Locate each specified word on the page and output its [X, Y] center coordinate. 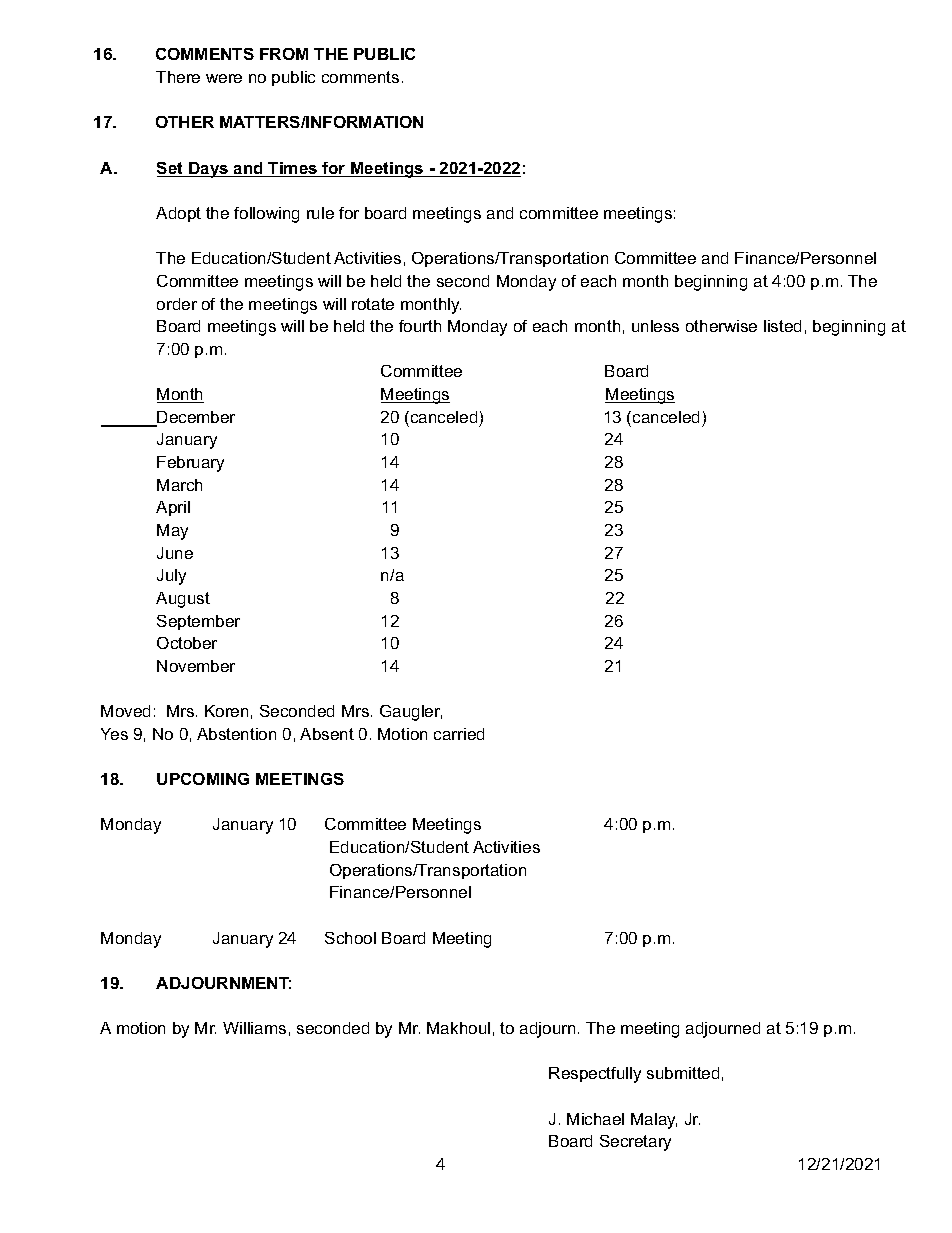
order [177, 304]
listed [782, 326]
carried [459, 734]
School [350, 938]
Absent [327, 734]
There [178, 77]
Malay [654, 1121]
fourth [420, 326]
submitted [683, 1073]
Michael [595, 1119]
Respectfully [595, 1075]
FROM [284, 54]
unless [655, 326]
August [183, 600]
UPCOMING [203, 779]
